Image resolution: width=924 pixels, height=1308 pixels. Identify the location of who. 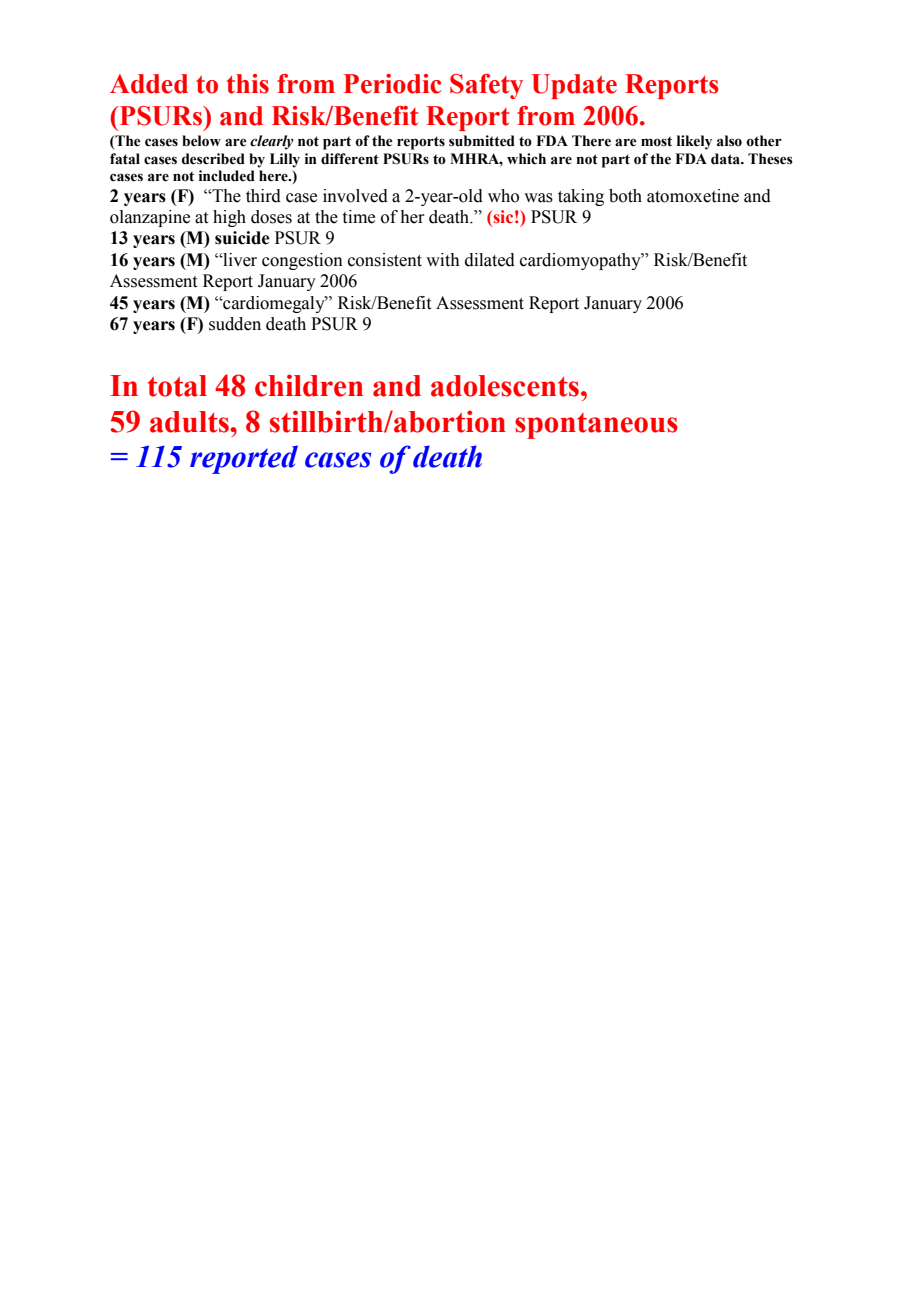
(503, 196).
